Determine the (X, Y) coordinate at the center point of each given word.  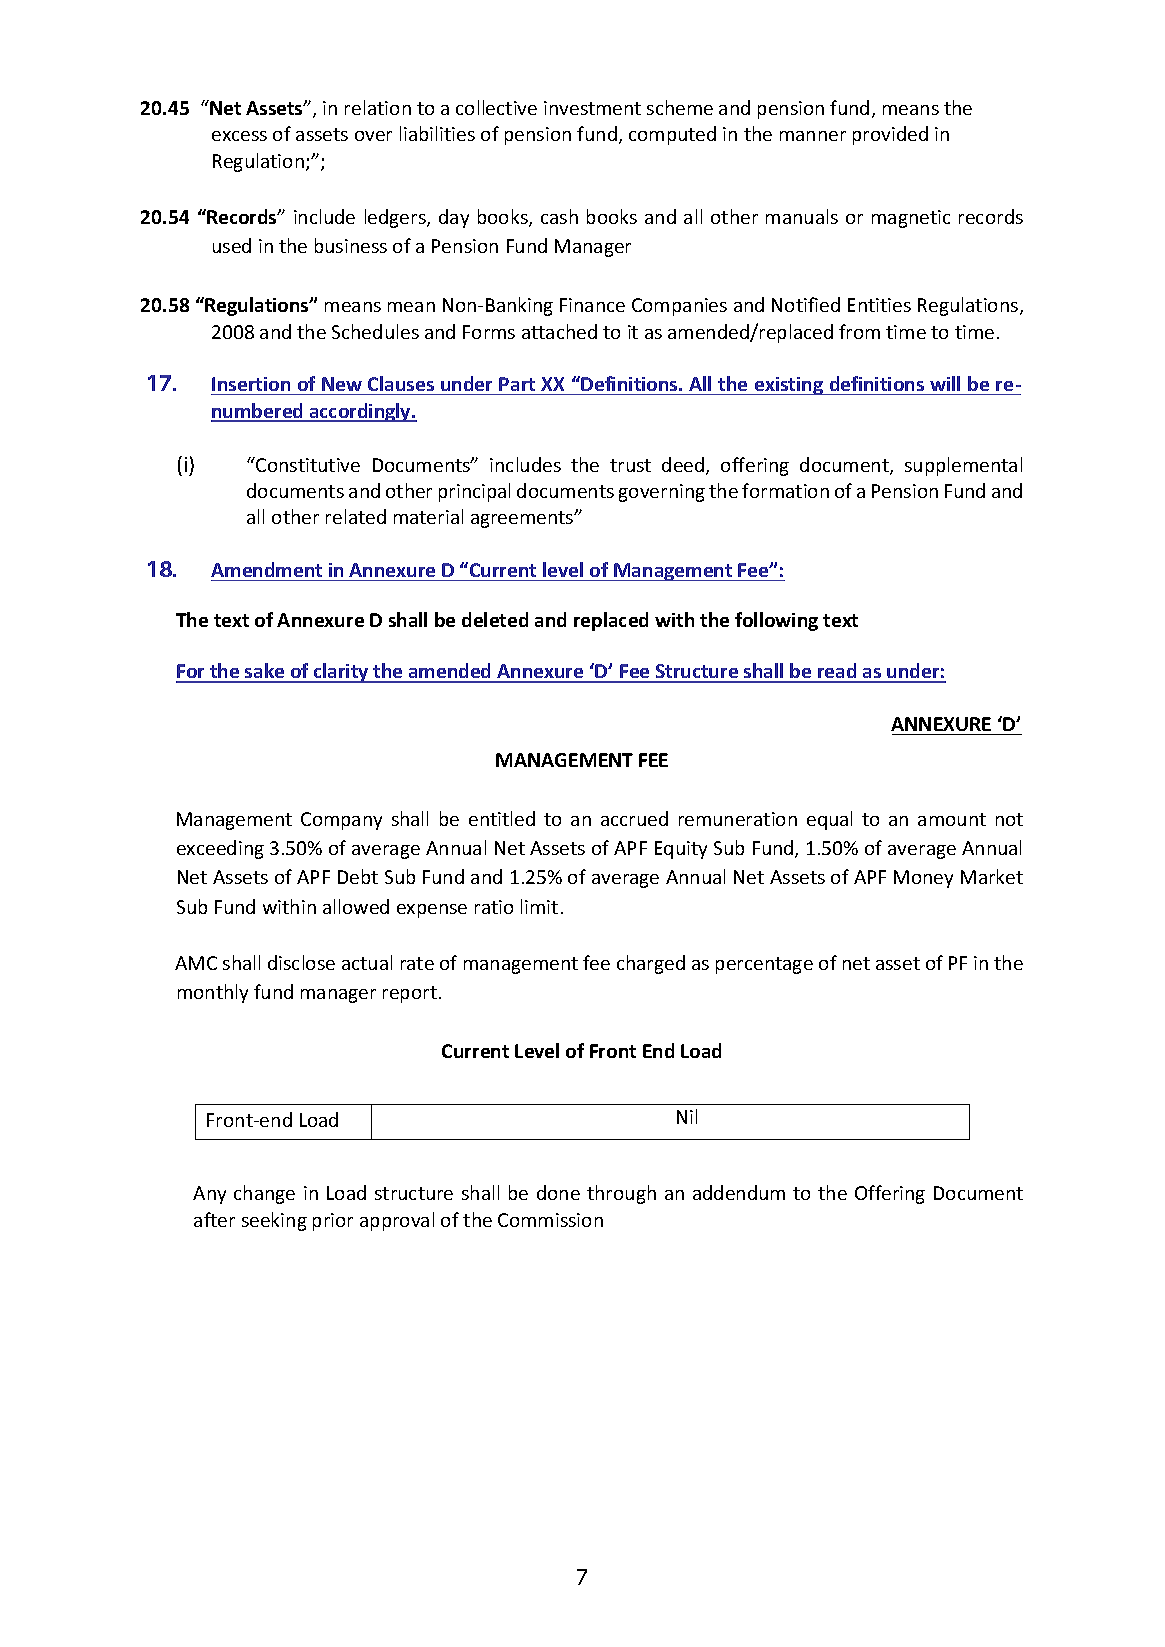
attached (559, 331)
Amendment (266, 569)
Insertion (251, 384)
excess (239, 136)
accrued (634, 818)
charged (651, 964)
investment (592, 108)
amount (952, 819)
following (776, 621)
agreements (523, 519)
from (859, 331)
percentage (764, 965)
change (264, 1194)
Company (341, 821)
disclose (301, 962)
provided (890, 135)
